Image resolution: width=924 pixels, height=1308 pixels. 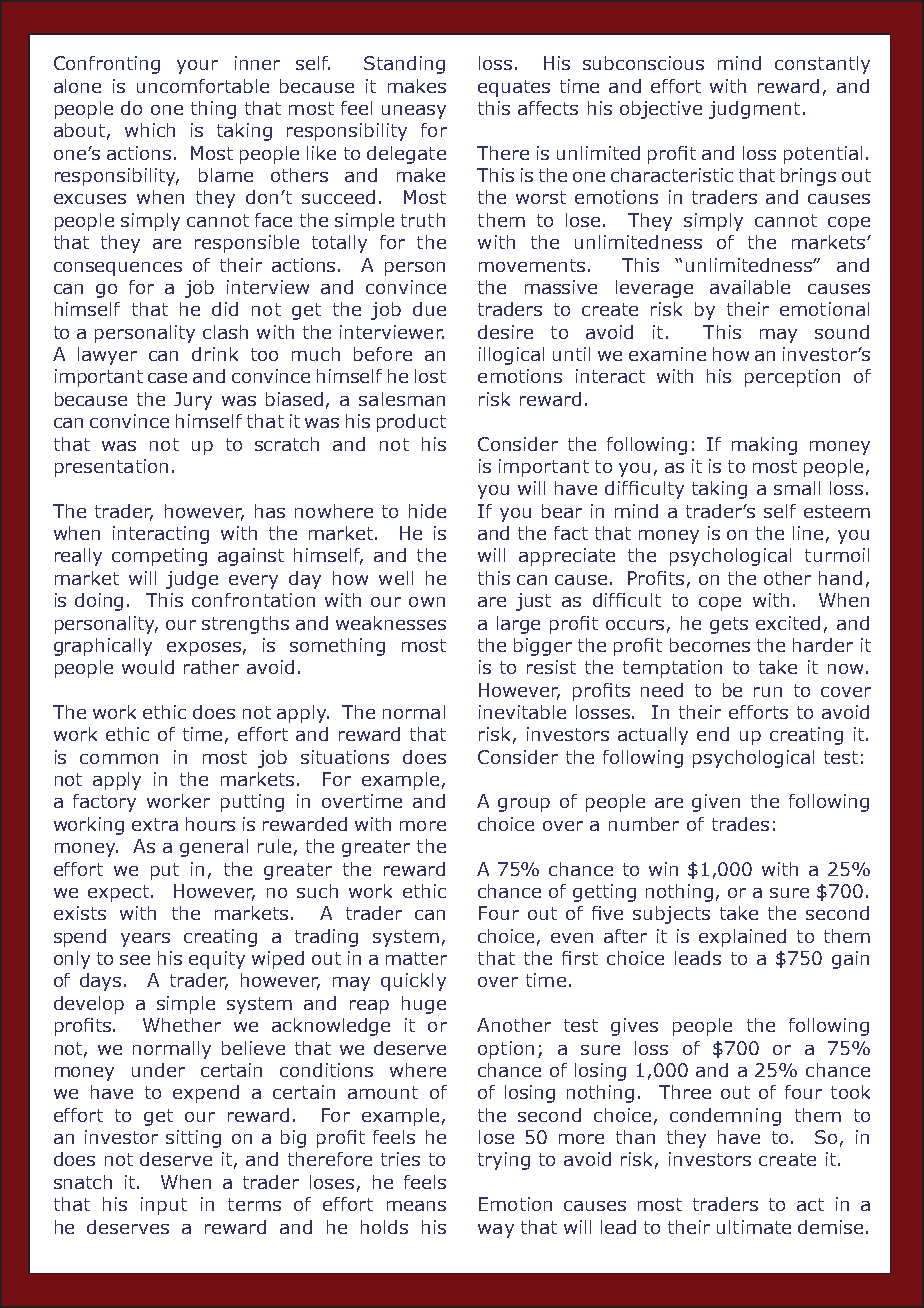 I want to click on uneasy, so click(x=414, y=112).
